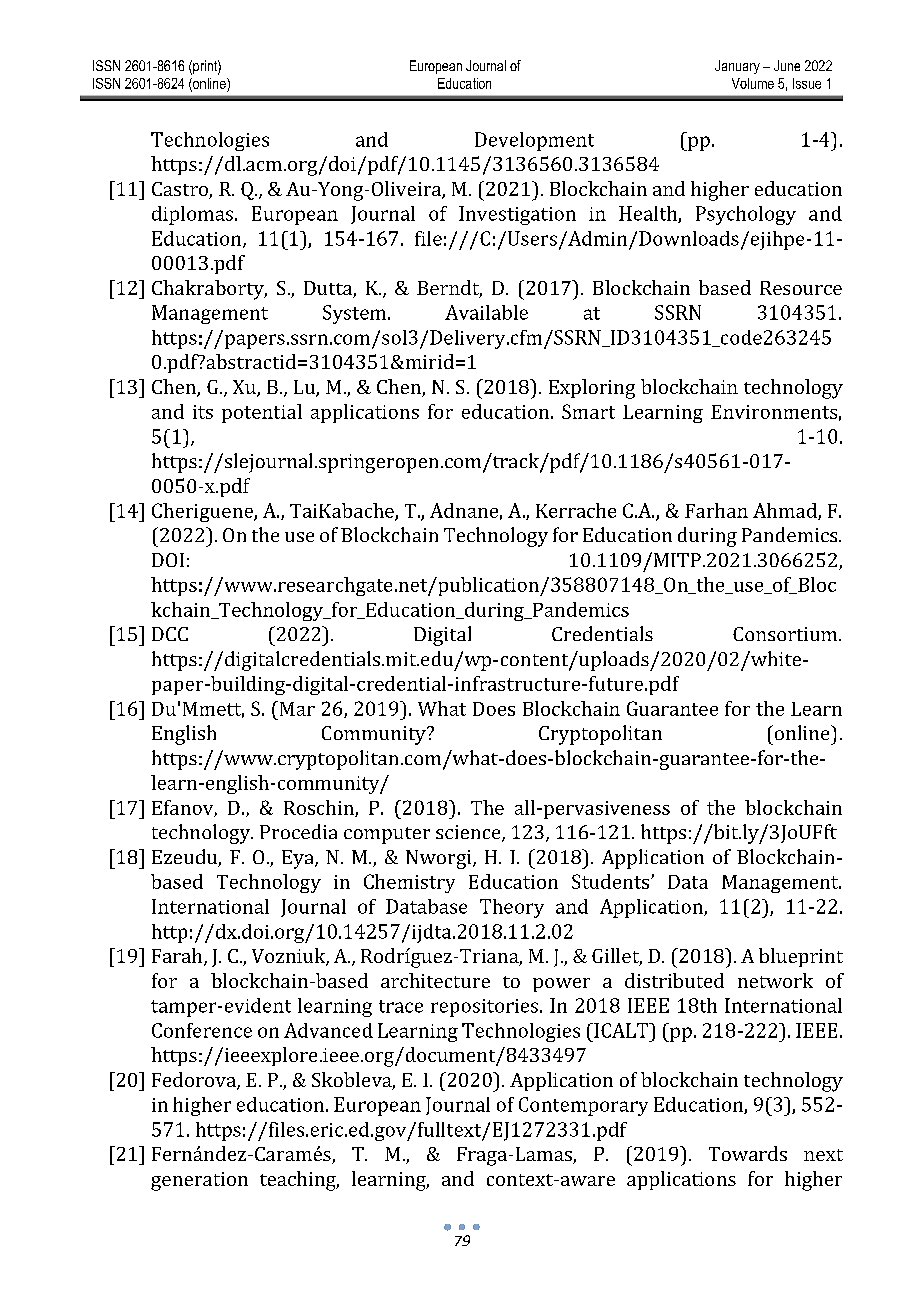 The image size is (924, 1305). What do you see at coordinates (534, 141) in the screenshot?
I see `Development` at bounding box center [534, 141].
